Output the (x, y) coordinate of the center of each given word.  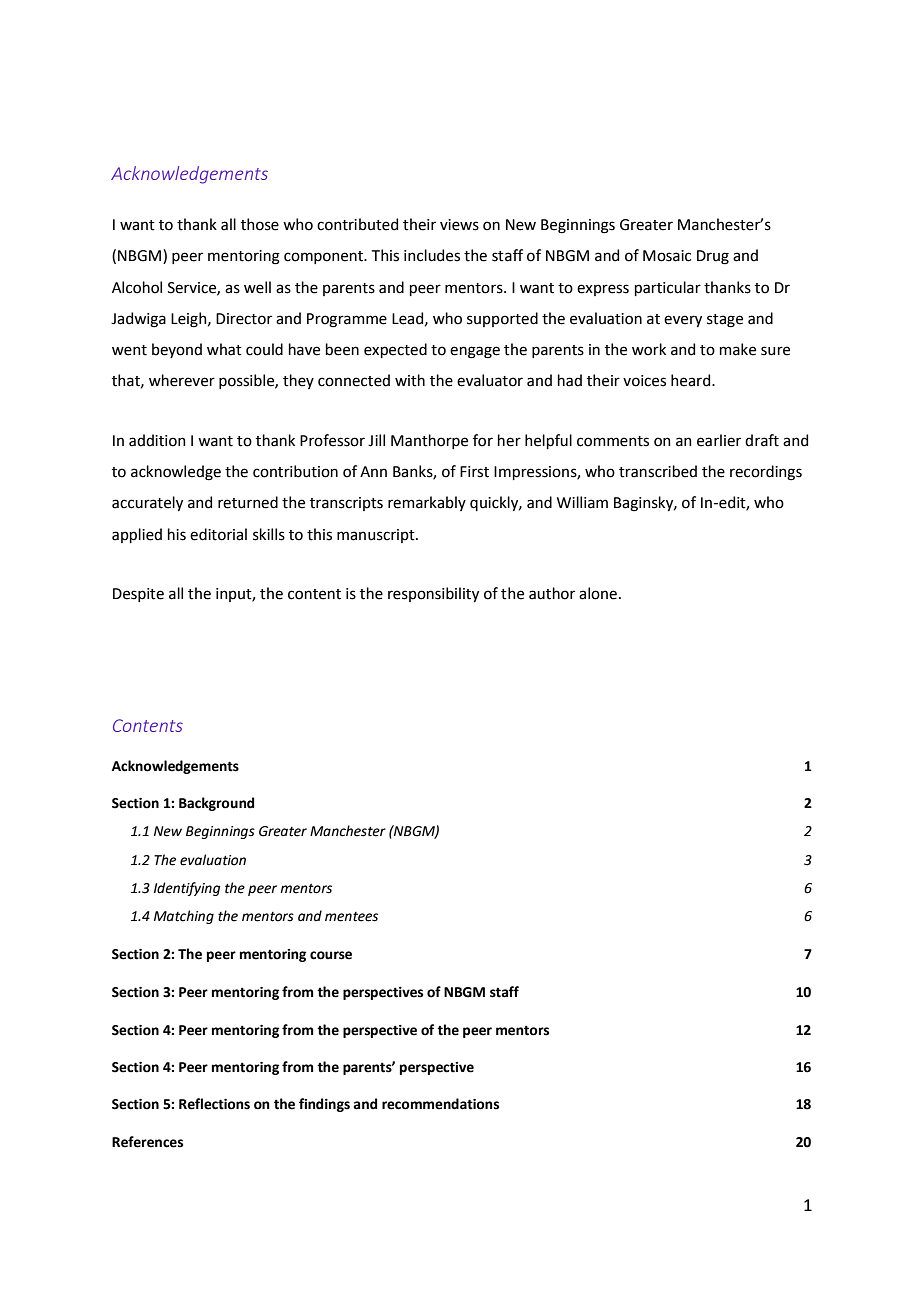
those (260, 224)
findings (324, 1105)
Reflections (214, 1104)
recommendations (440, 1104)
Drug (713, 257)
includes (432, 255)
